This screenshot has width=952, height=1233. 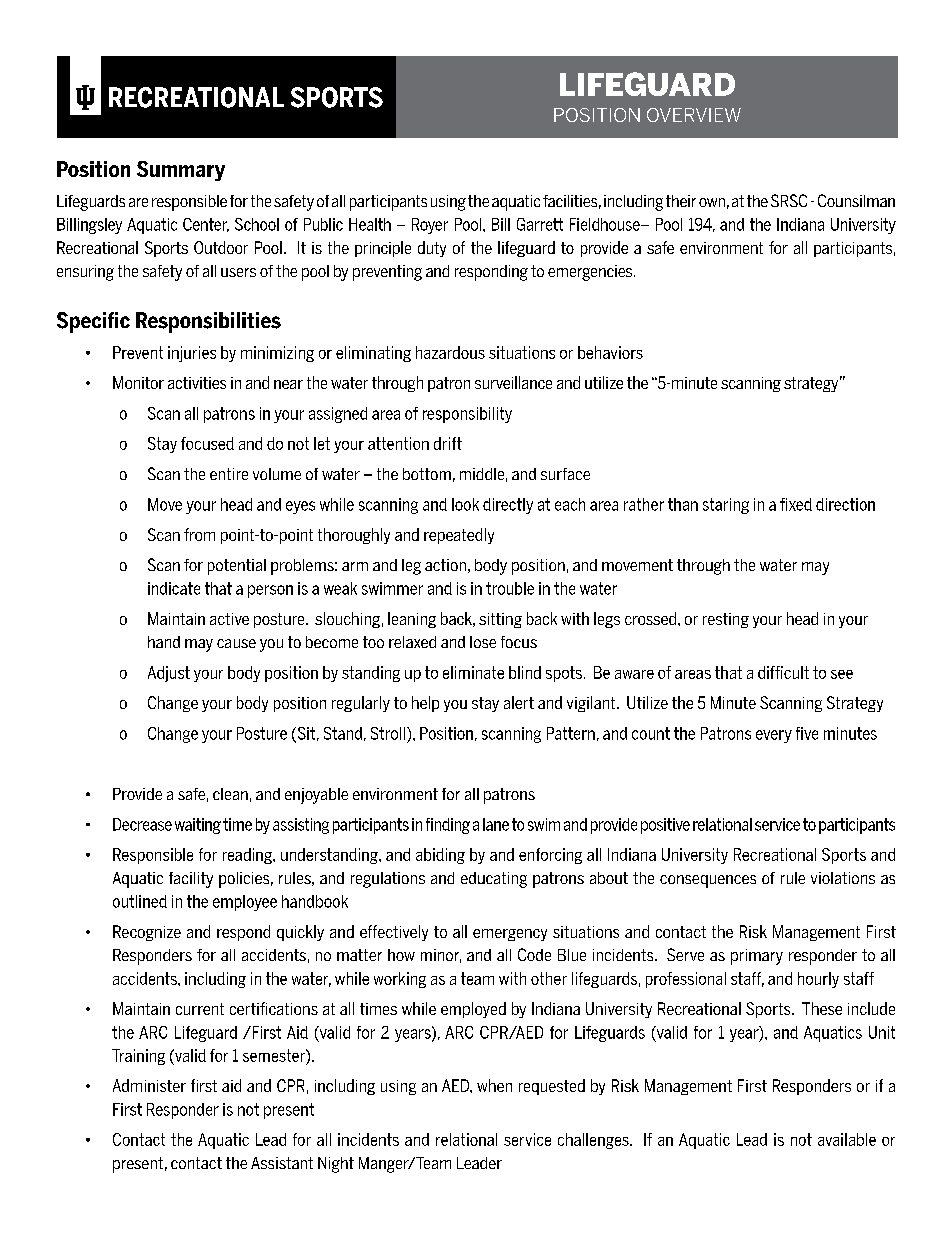 I want to click on Administer, so click(x=149, y=1085).
